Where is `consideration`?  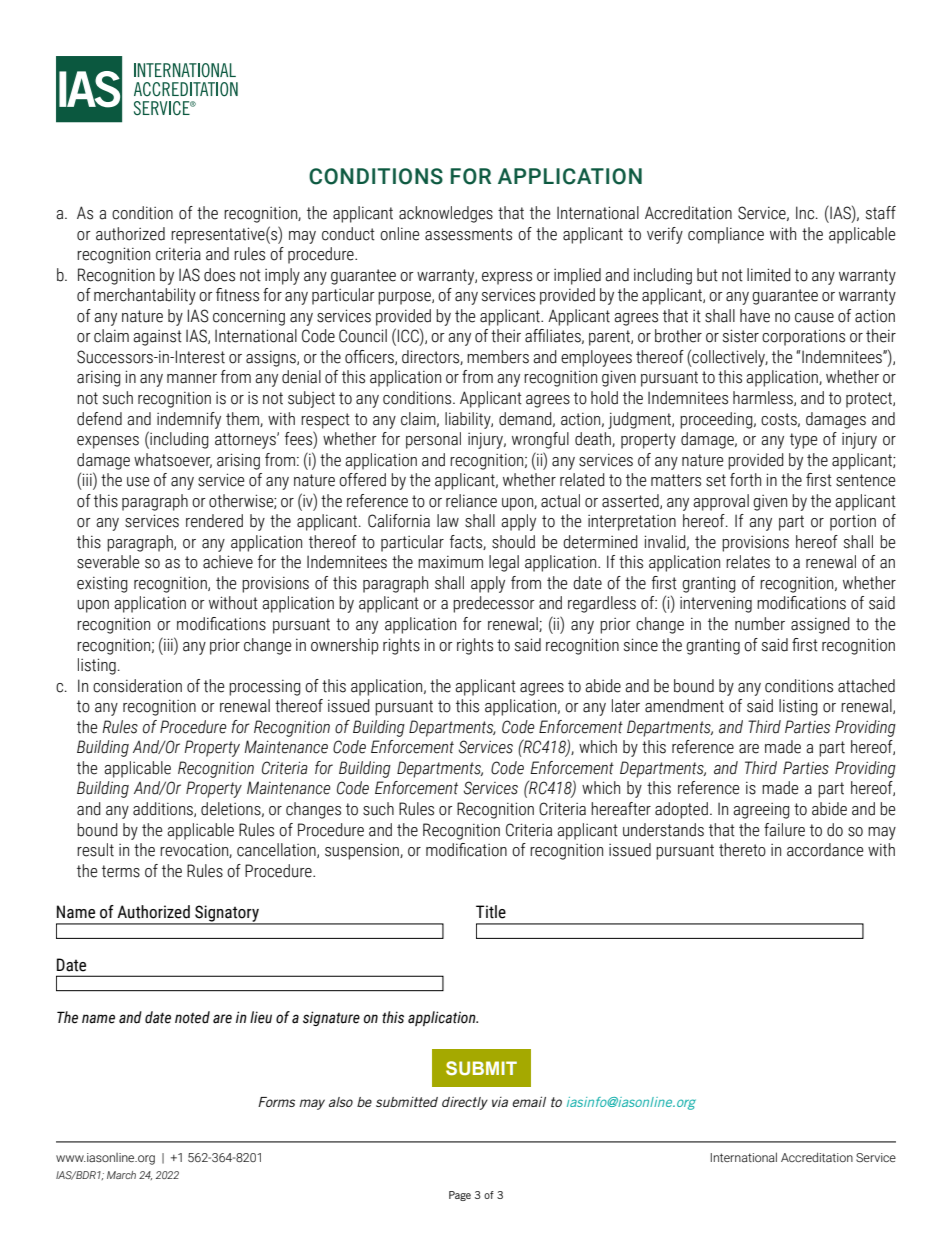
consideration is located at coordinates (137, 686).
